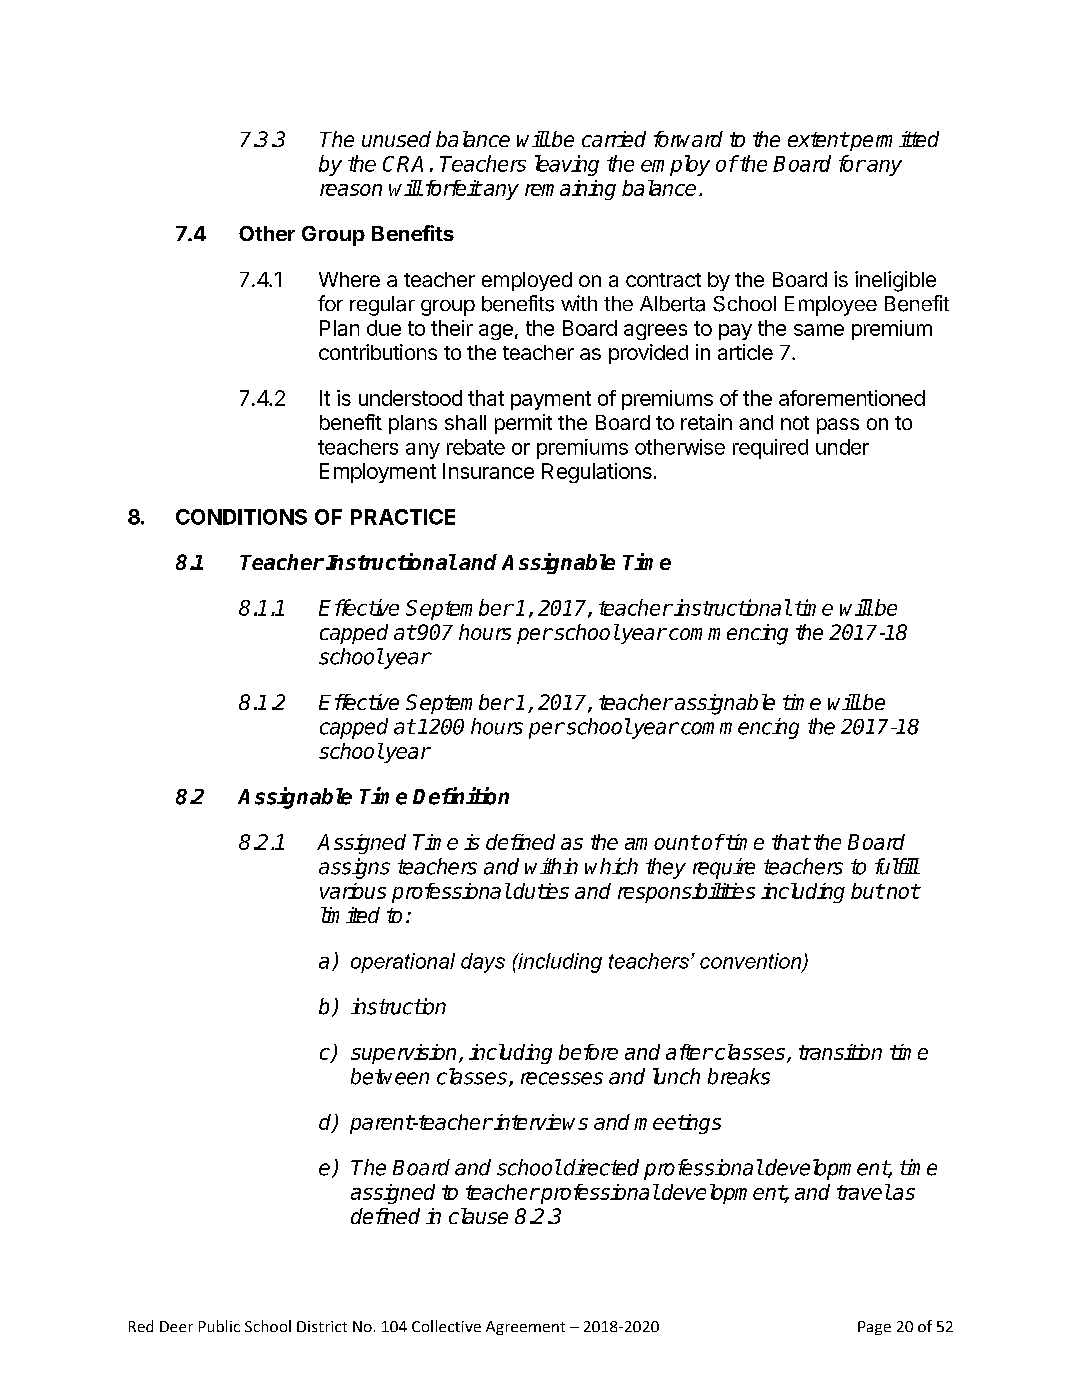  Describe the element at coordinates (351, 190) in the page. I see `reason` at that location.
